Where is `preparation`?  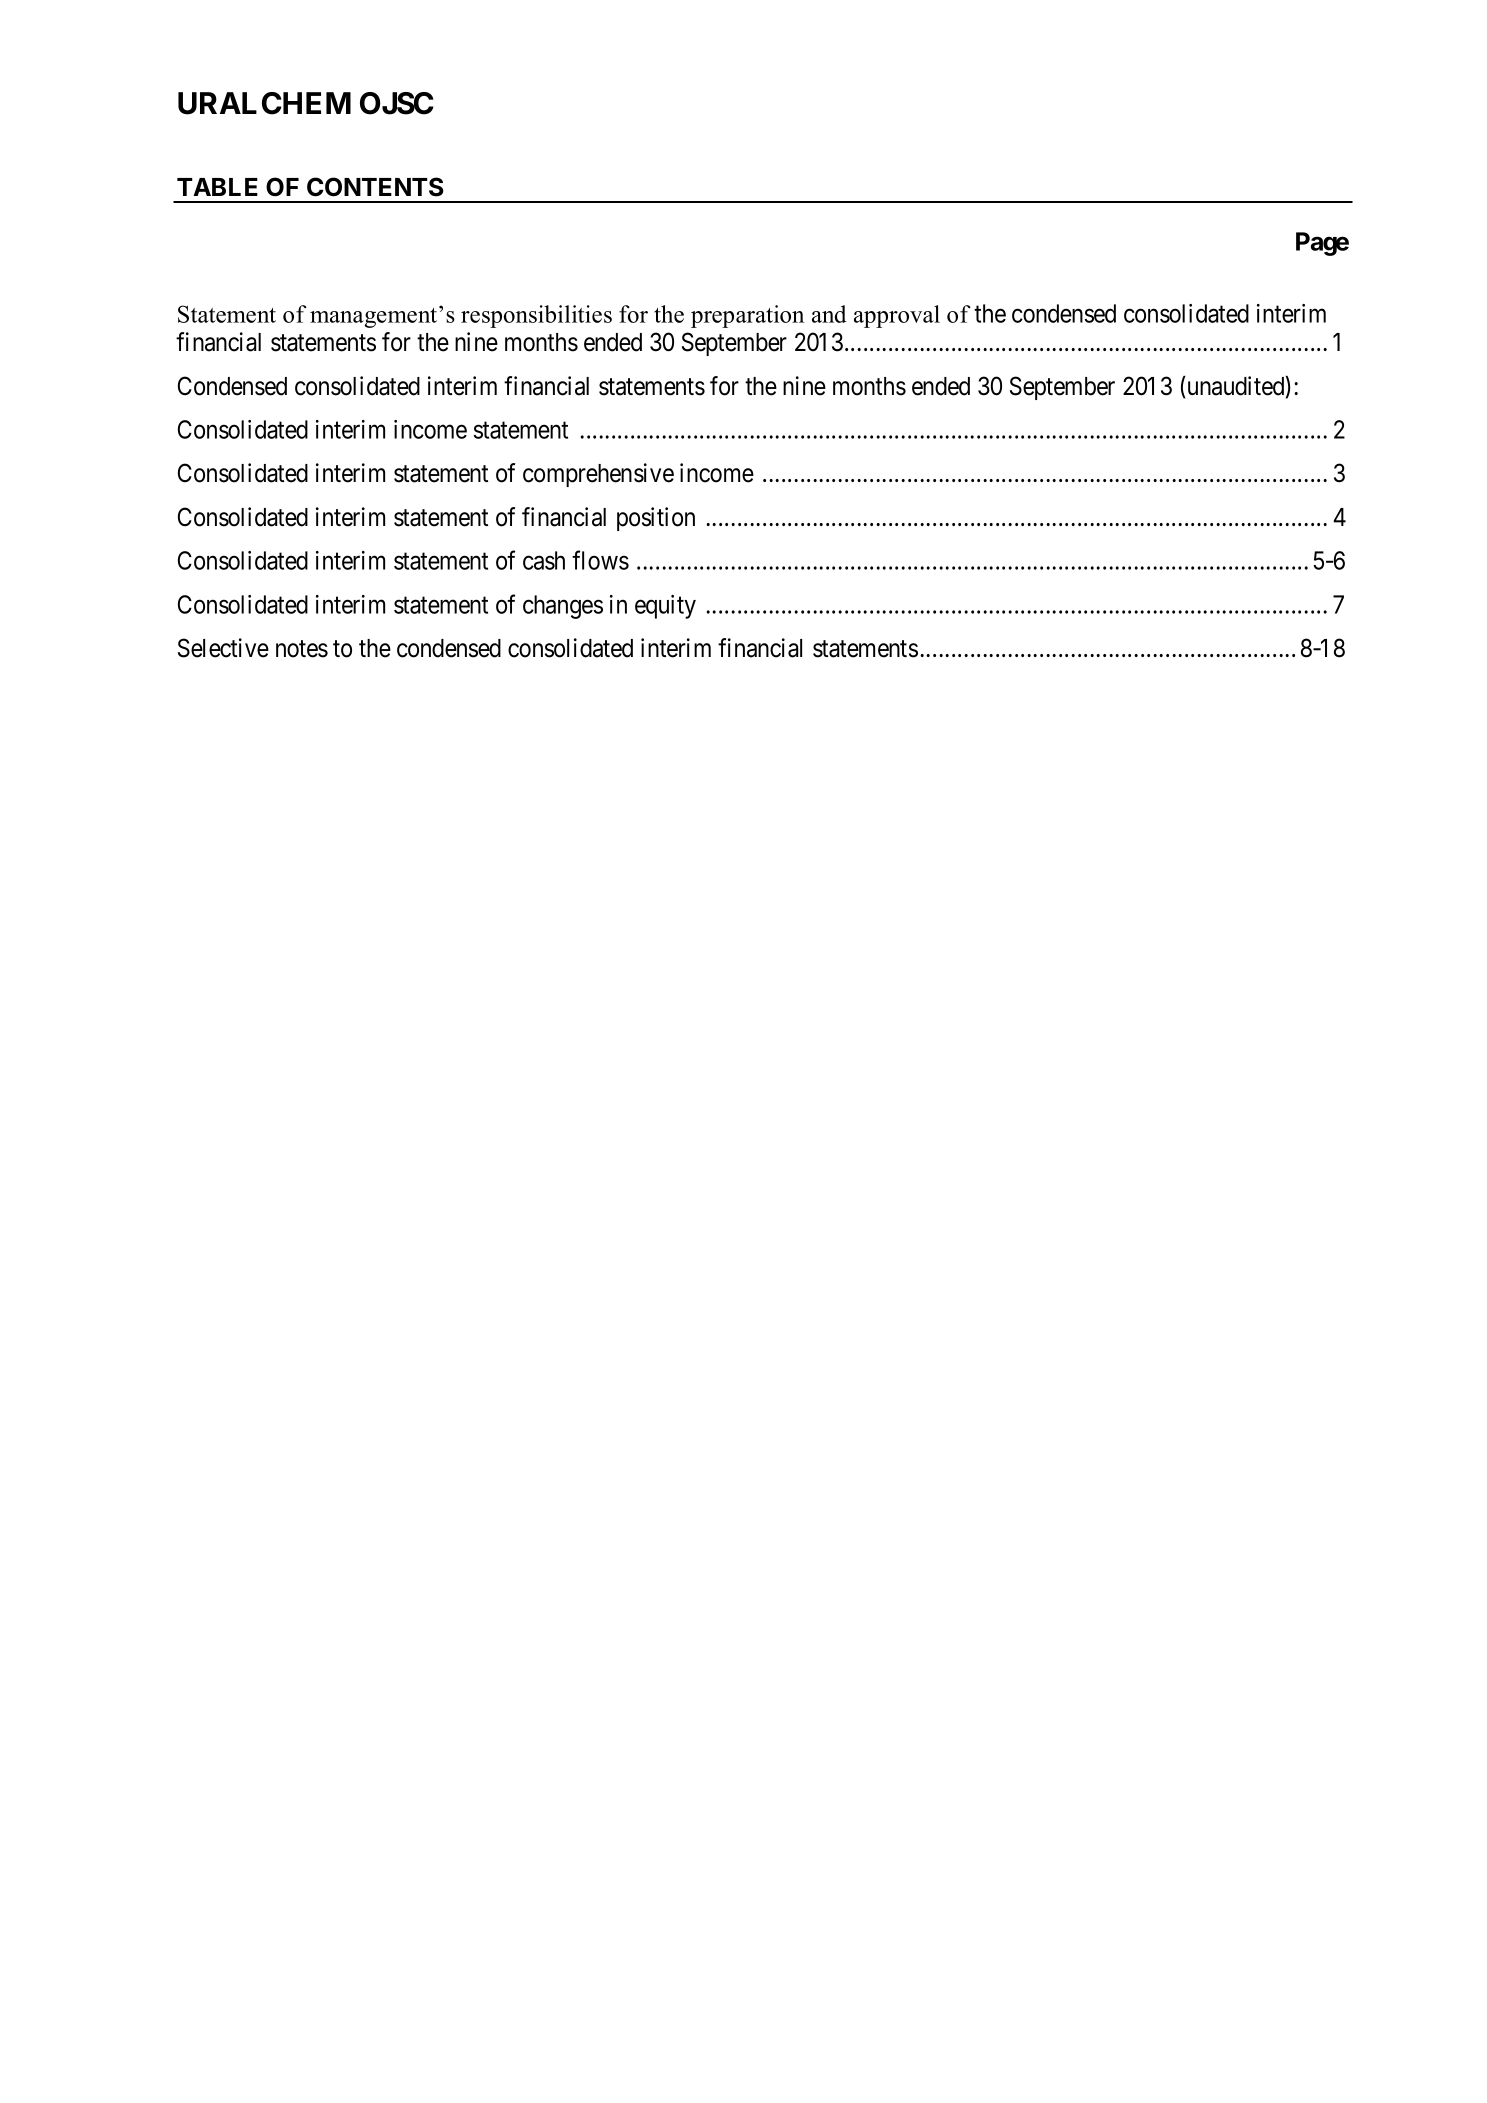
preparation is located at coordinates (747, 316).
